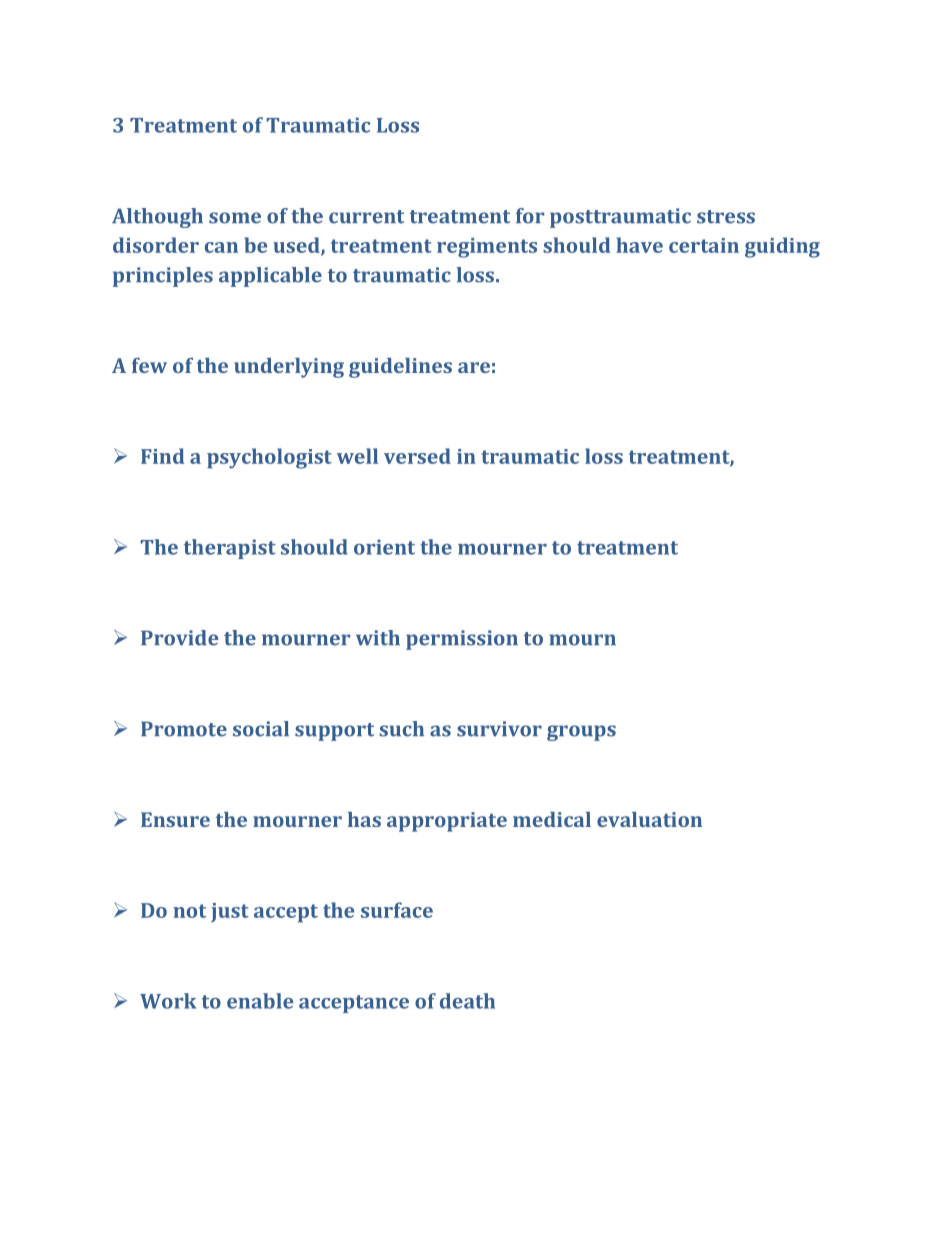  I want to click on certain, so click(704, 245).
